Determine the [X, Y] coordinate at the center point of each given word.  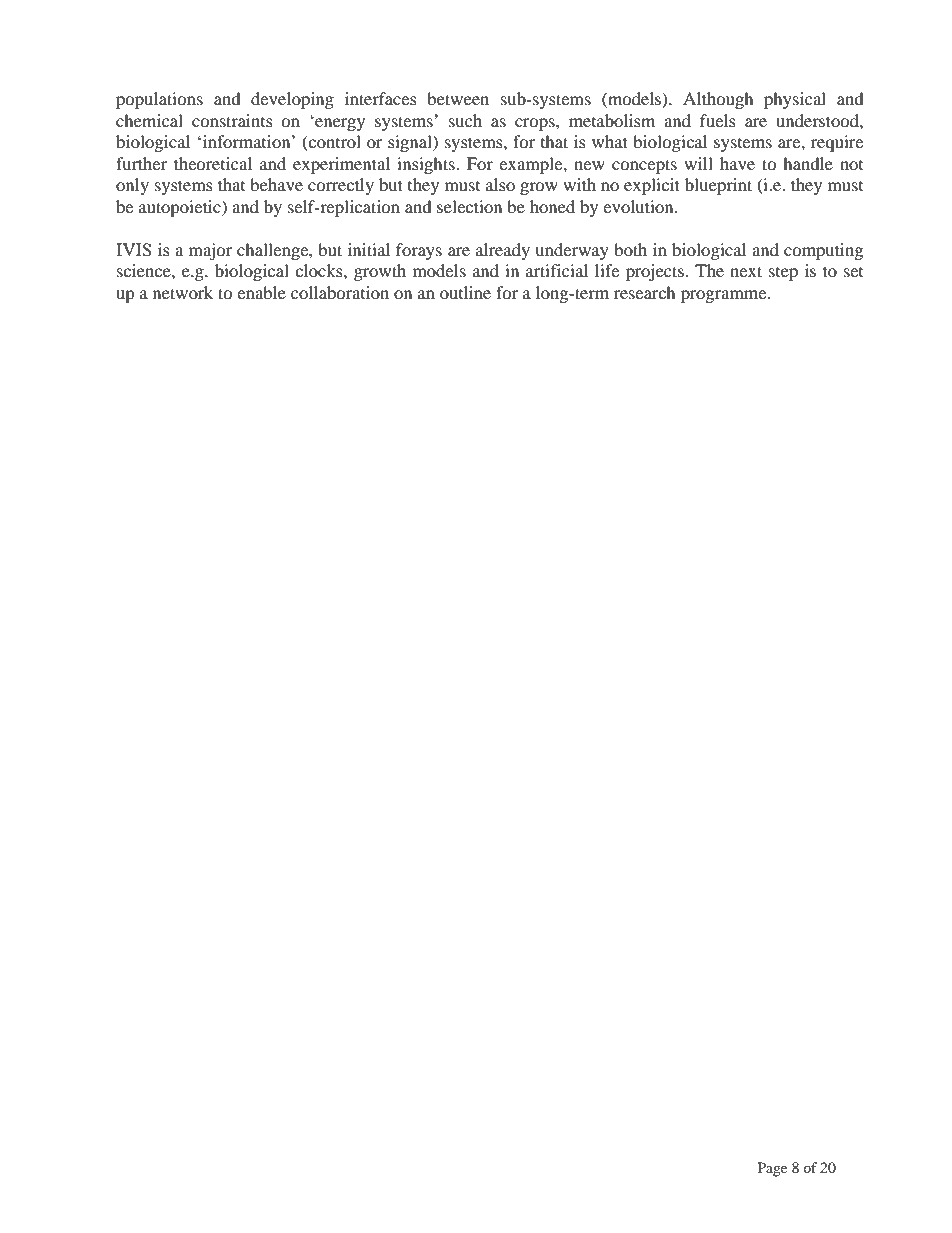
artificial [557, 270]
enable [261, 292]
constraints [232, 120]
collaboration [340, 292]
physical [795, 100]
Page [772, 1169]
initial [369, 249]
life [607, 270]
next [746, 271]
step [783, 274]
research [645, 292]
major [210, 251]
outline [465, 292]
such [465, 120]
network [183, 292]
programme [725, 296]
